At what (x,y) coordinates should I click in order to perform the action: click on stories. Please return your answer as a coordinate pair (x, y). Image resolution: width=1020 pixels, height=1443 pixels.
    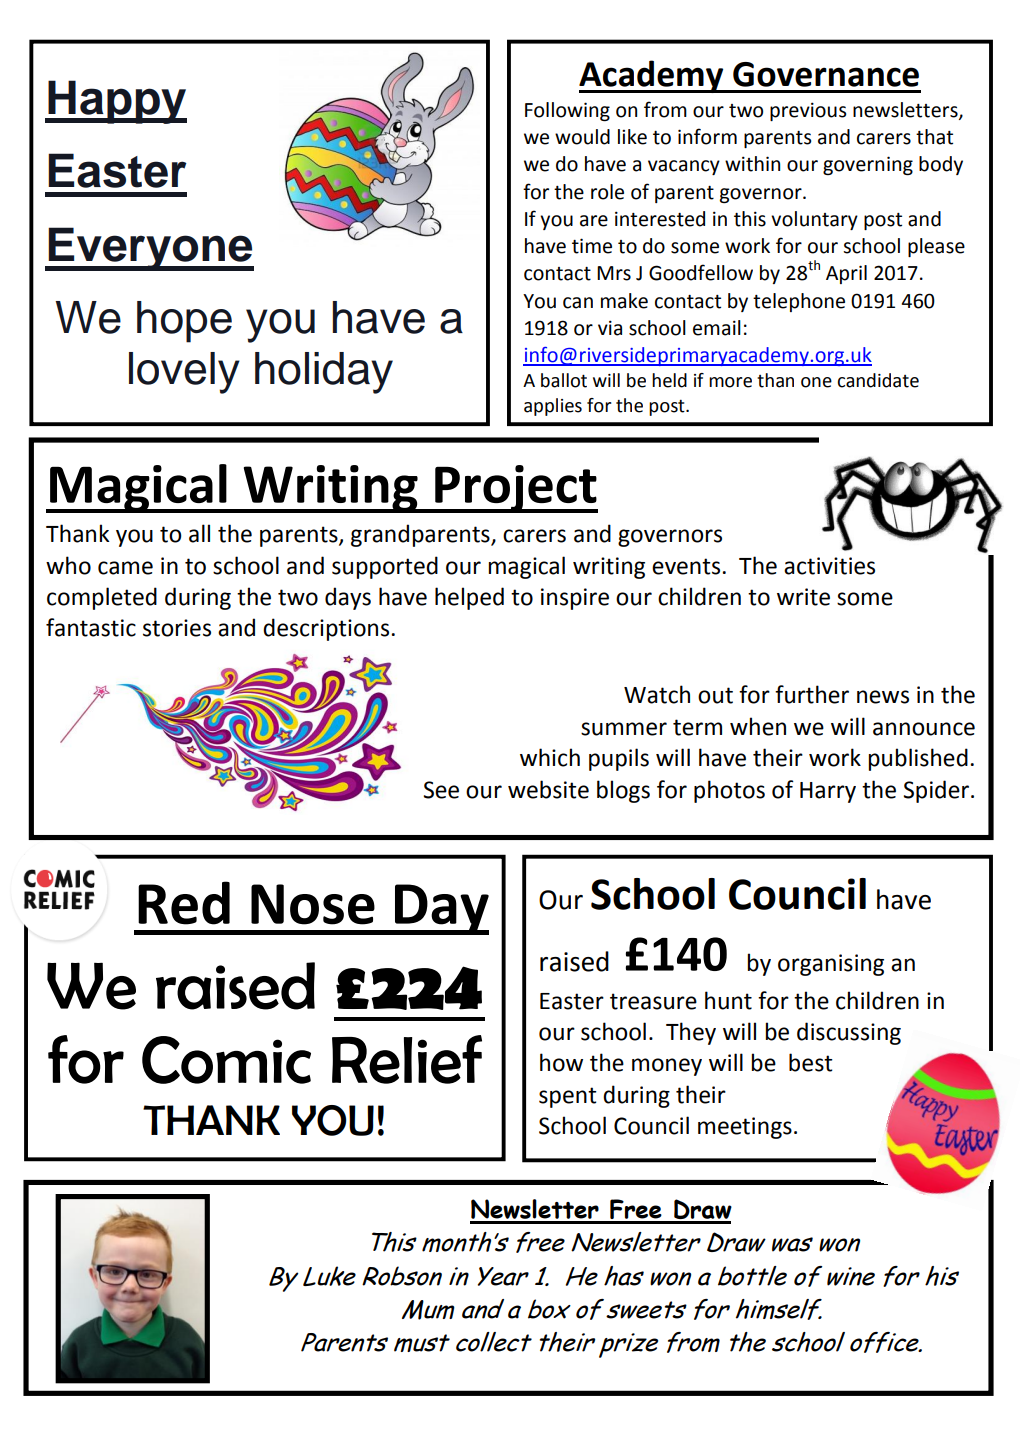
    Looking at the image, I should click on (177, 628).
